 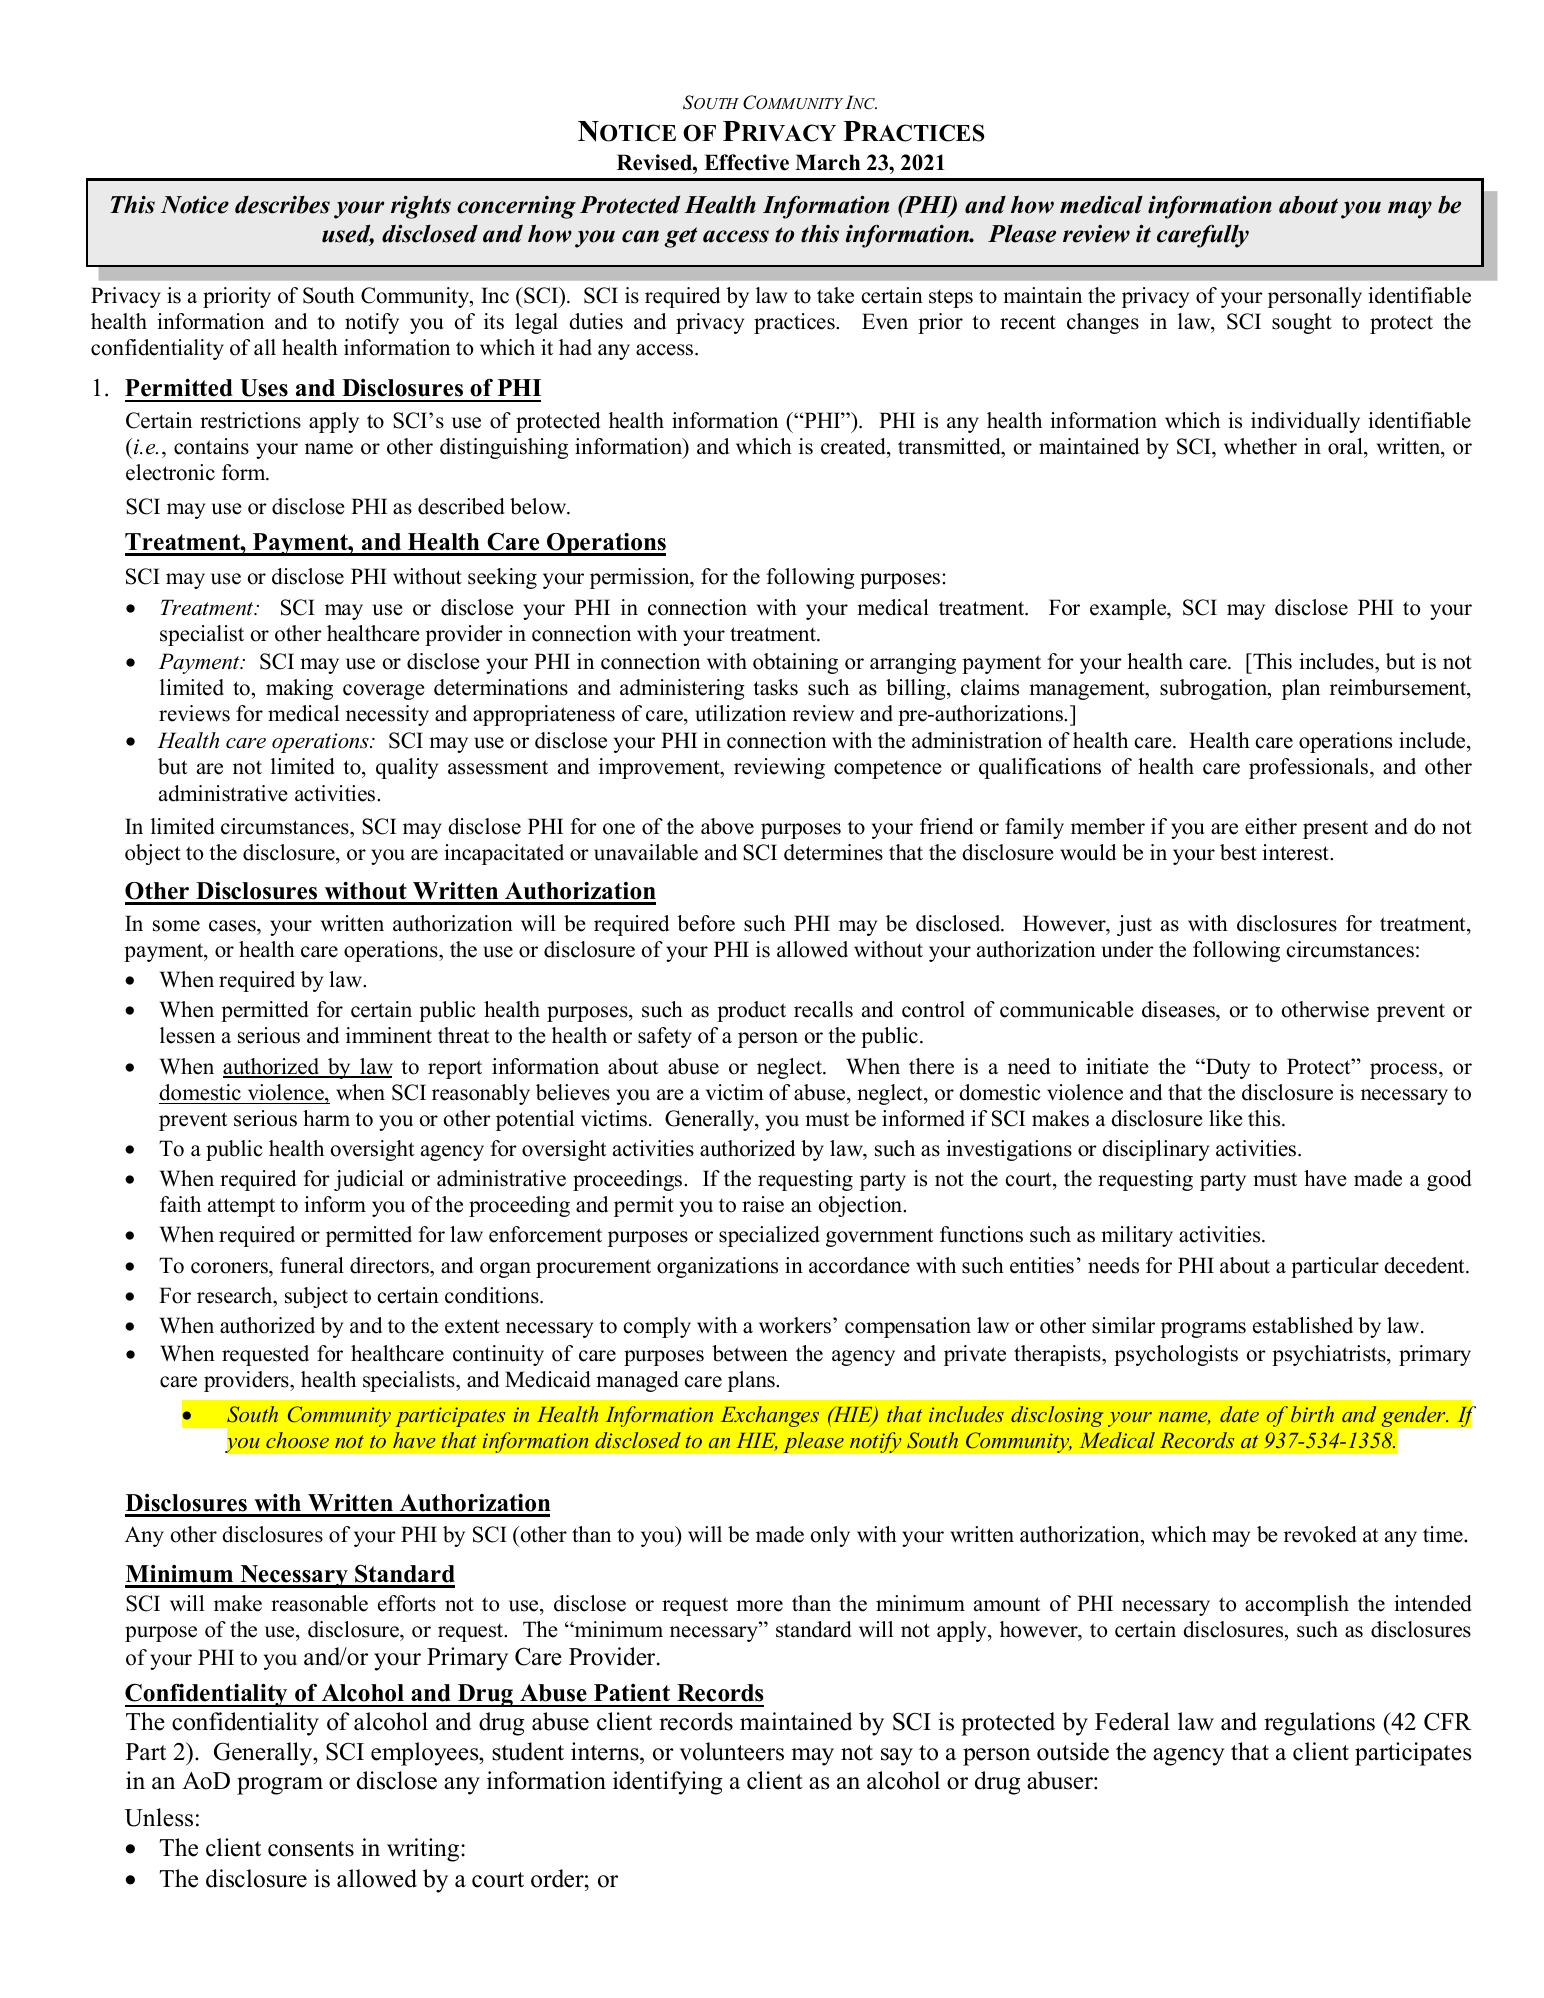 What do you see at coordinates (854, 446) in the screenshot?
I see `created` at bounding box center [854, 446].
